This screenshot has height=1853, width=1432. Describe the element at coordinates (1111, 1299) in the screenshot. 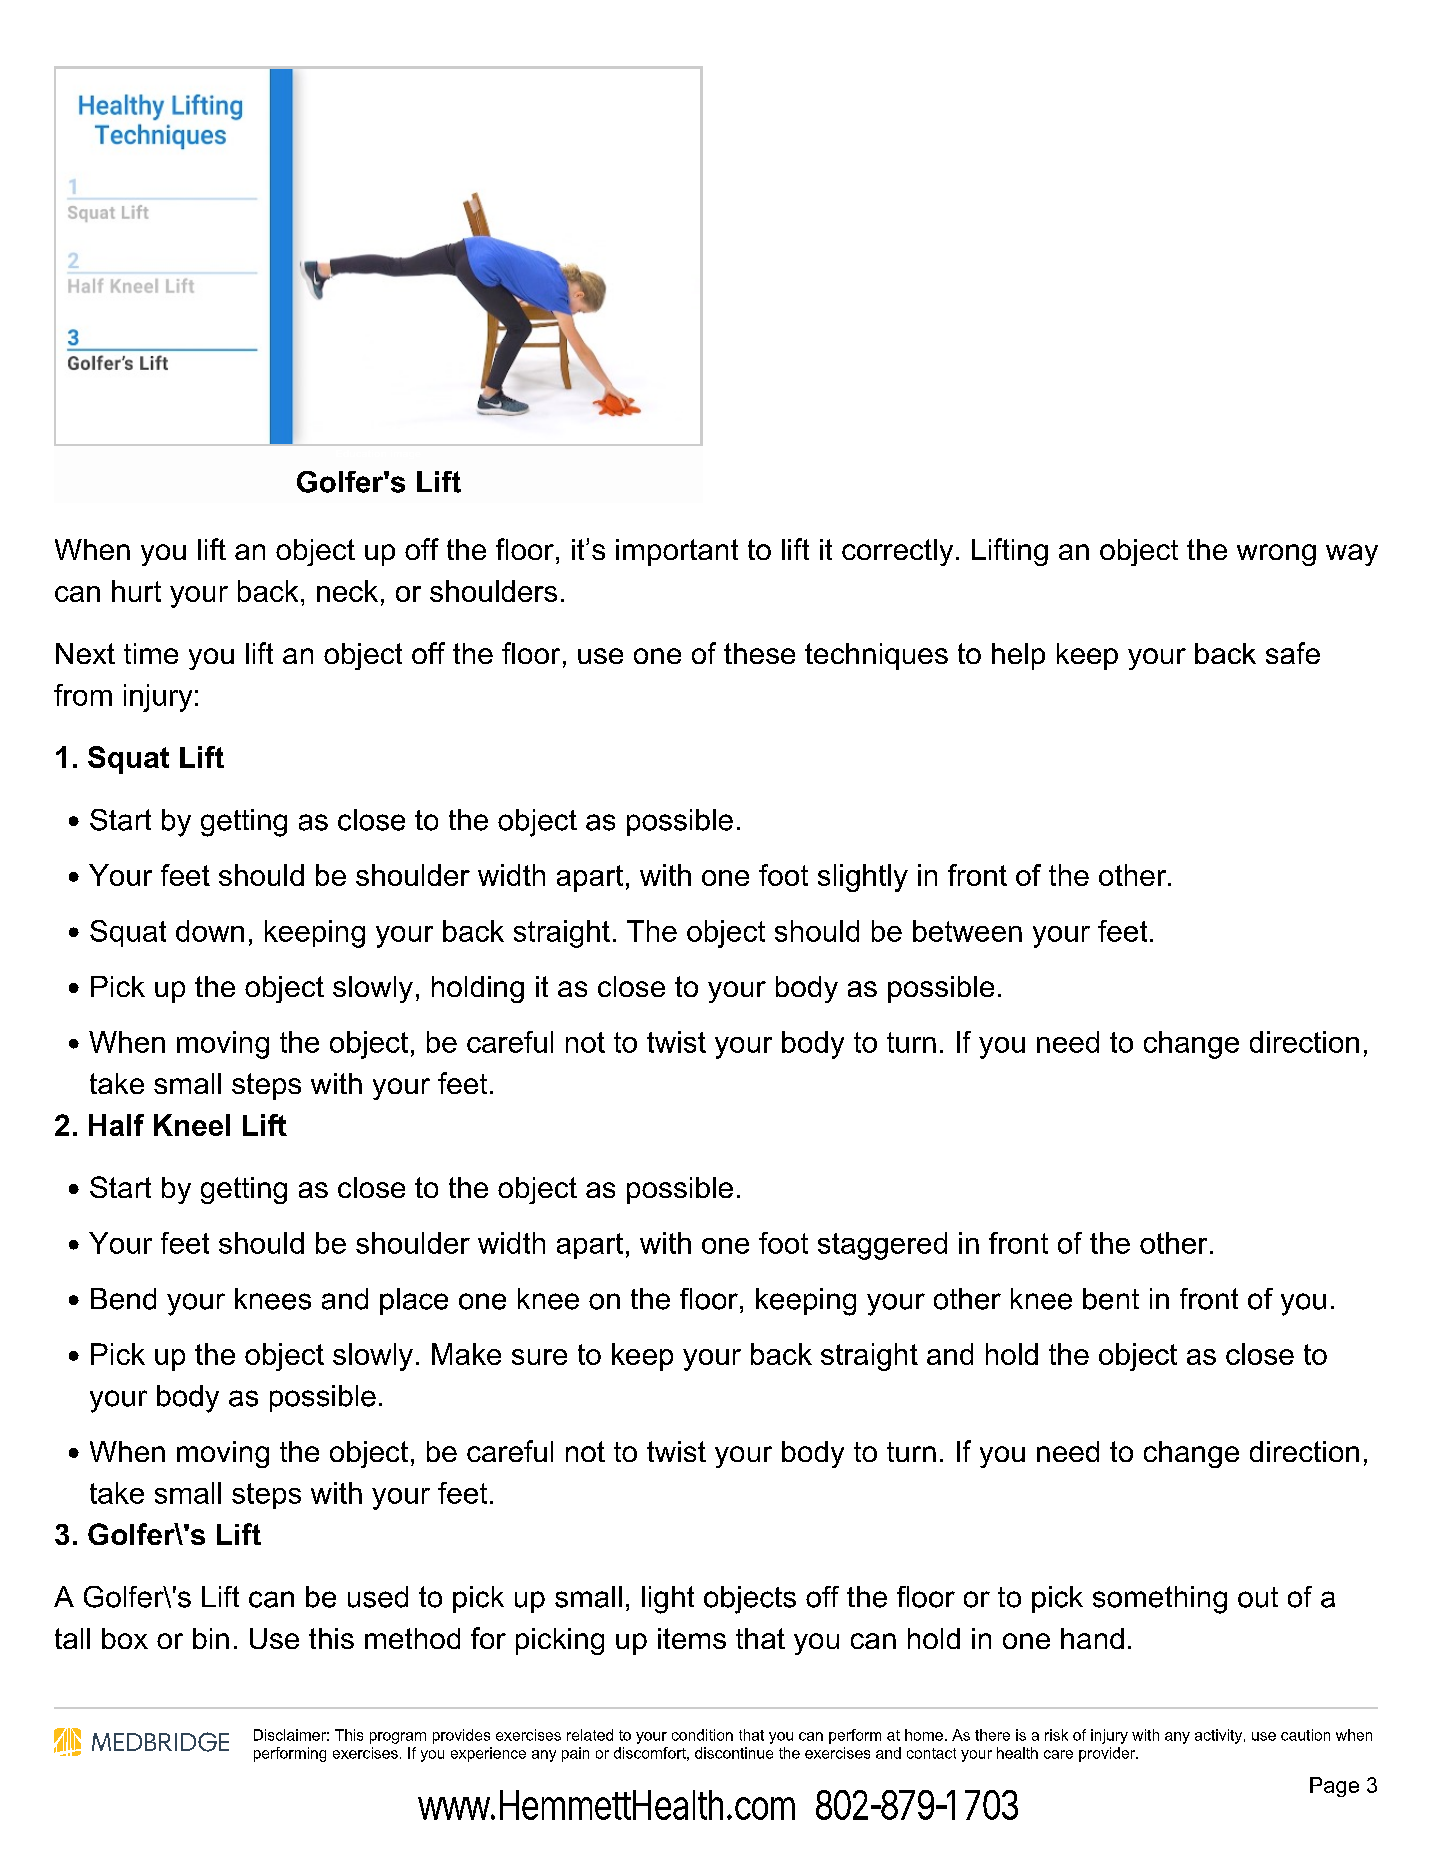

I see `bent` at that location.
